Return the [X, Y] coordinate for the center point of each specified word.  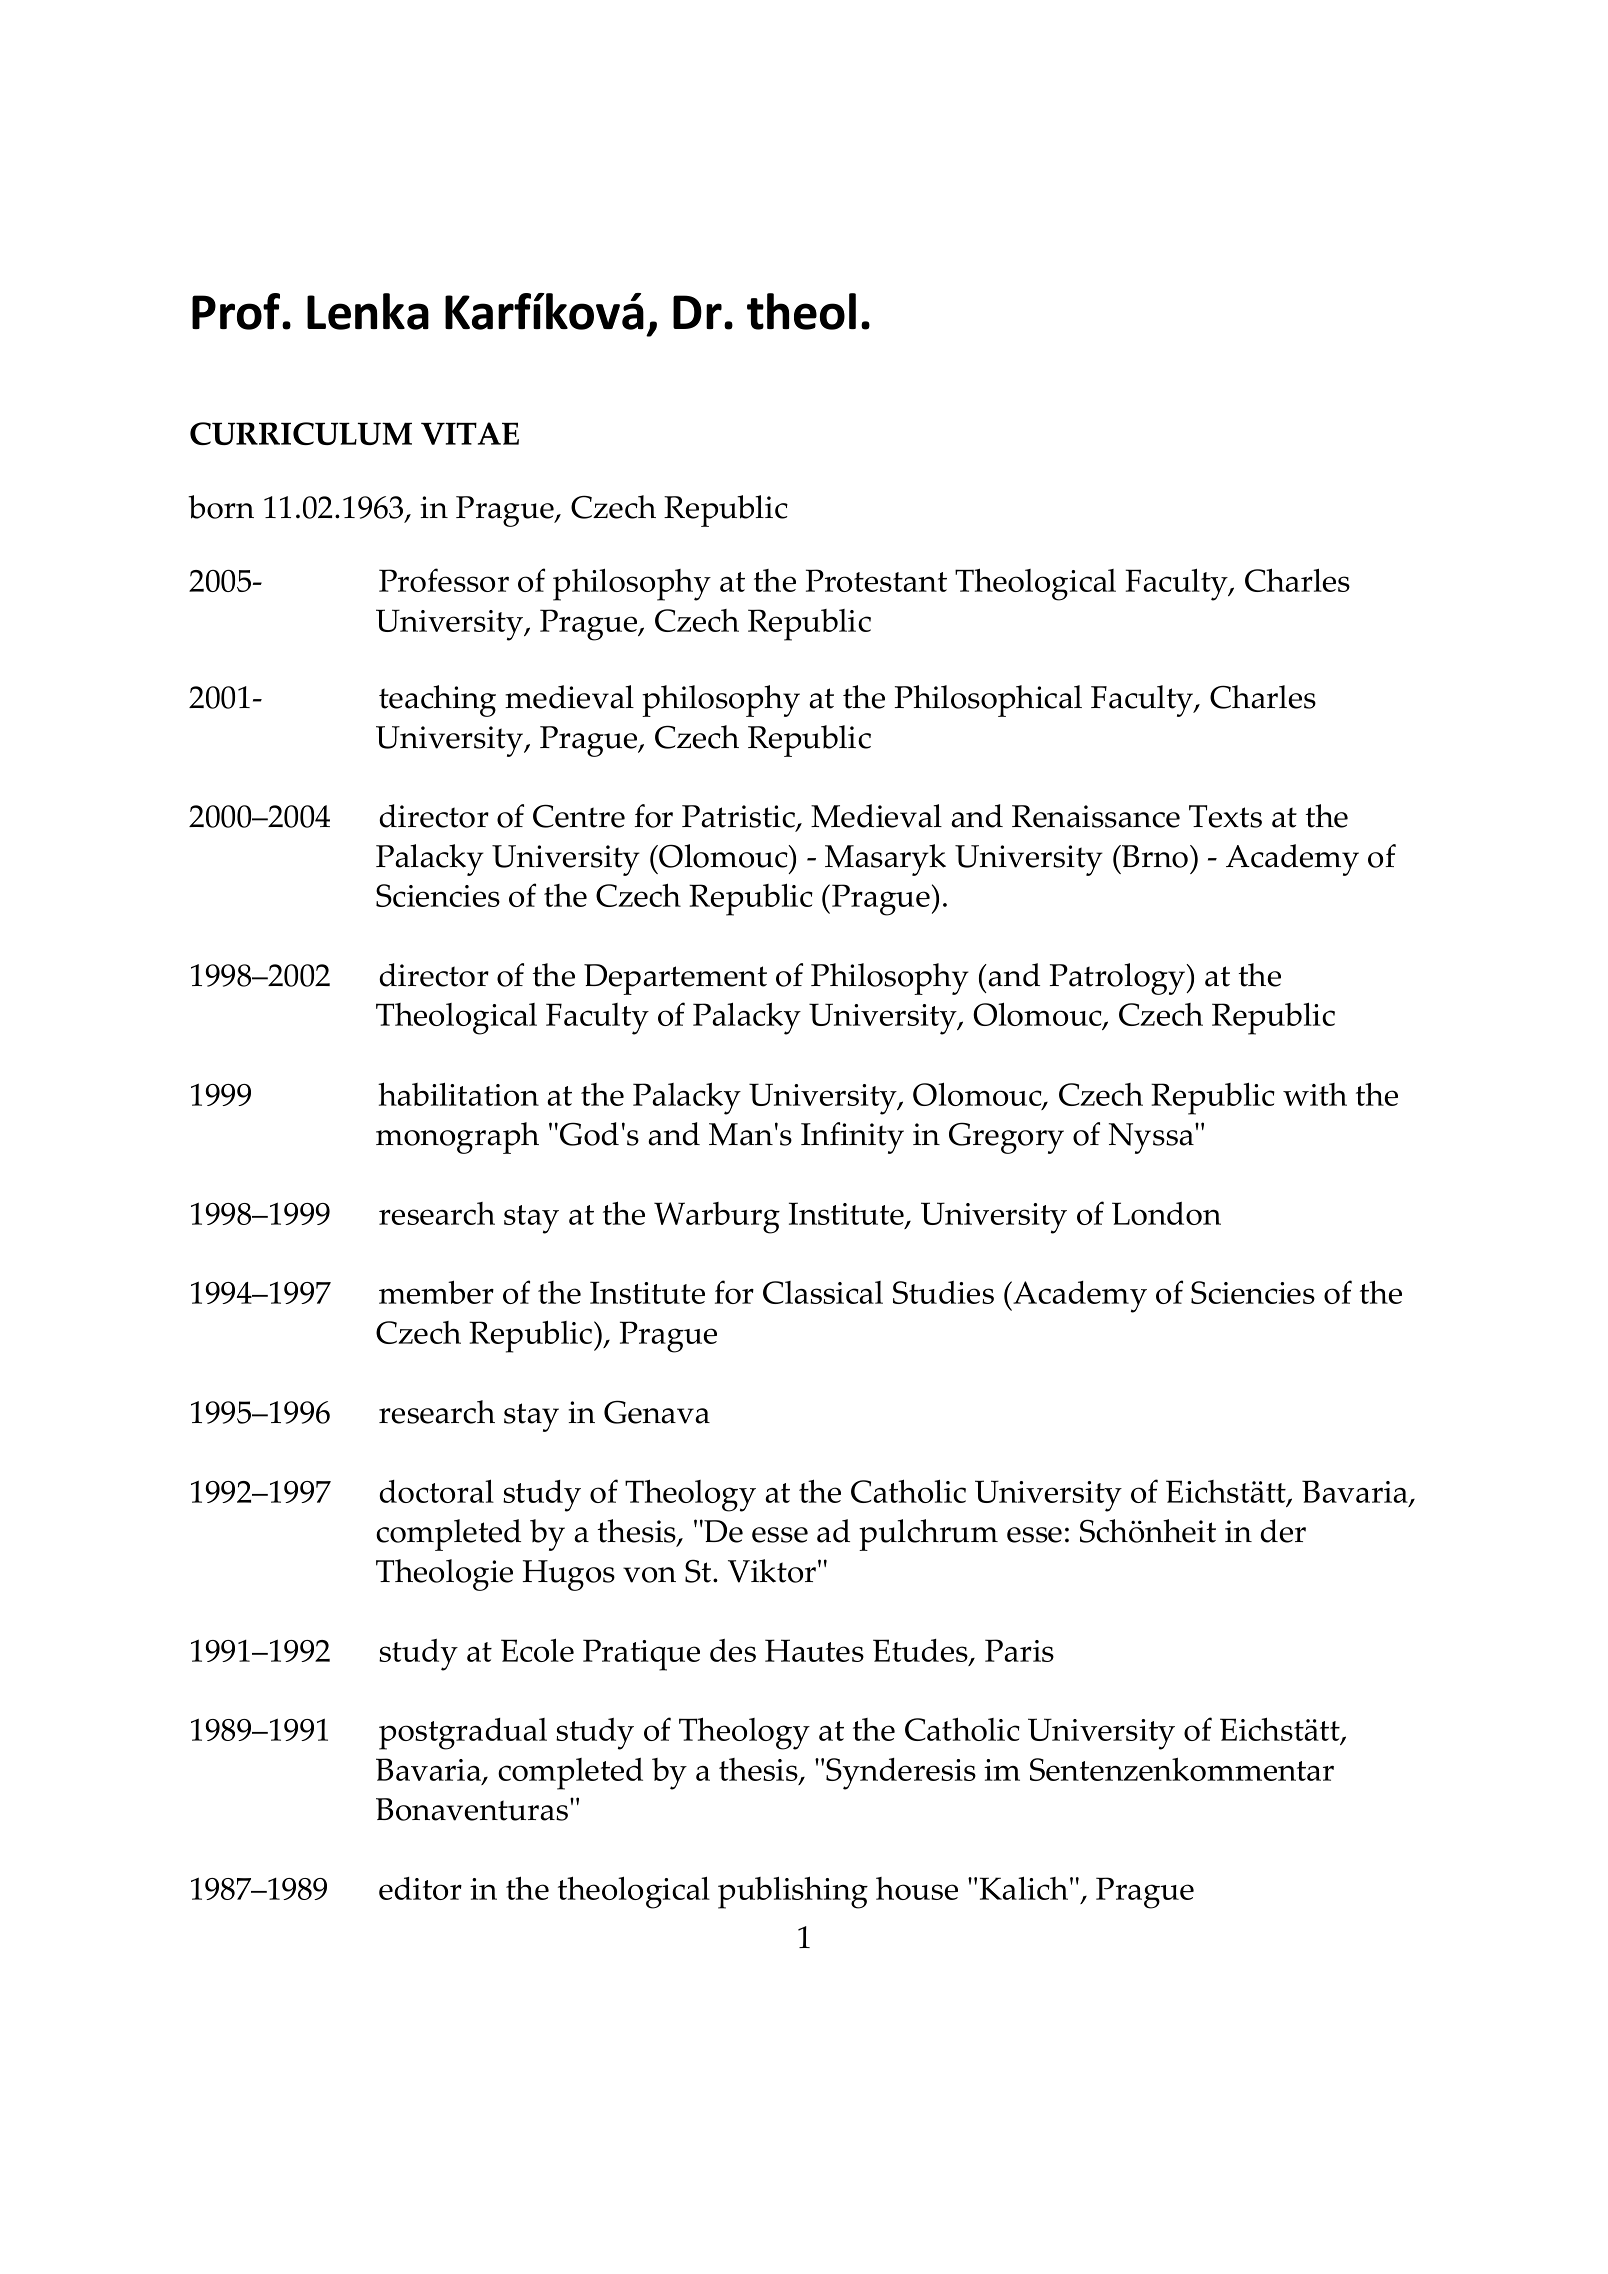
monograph [457, 1138]
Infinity [852, 1138]
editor [420, 1888]
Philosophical [988, 701]
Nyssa [1152, 1138]
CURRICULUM [301, 433]
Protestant [876, 580]
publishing [793, 1892]
